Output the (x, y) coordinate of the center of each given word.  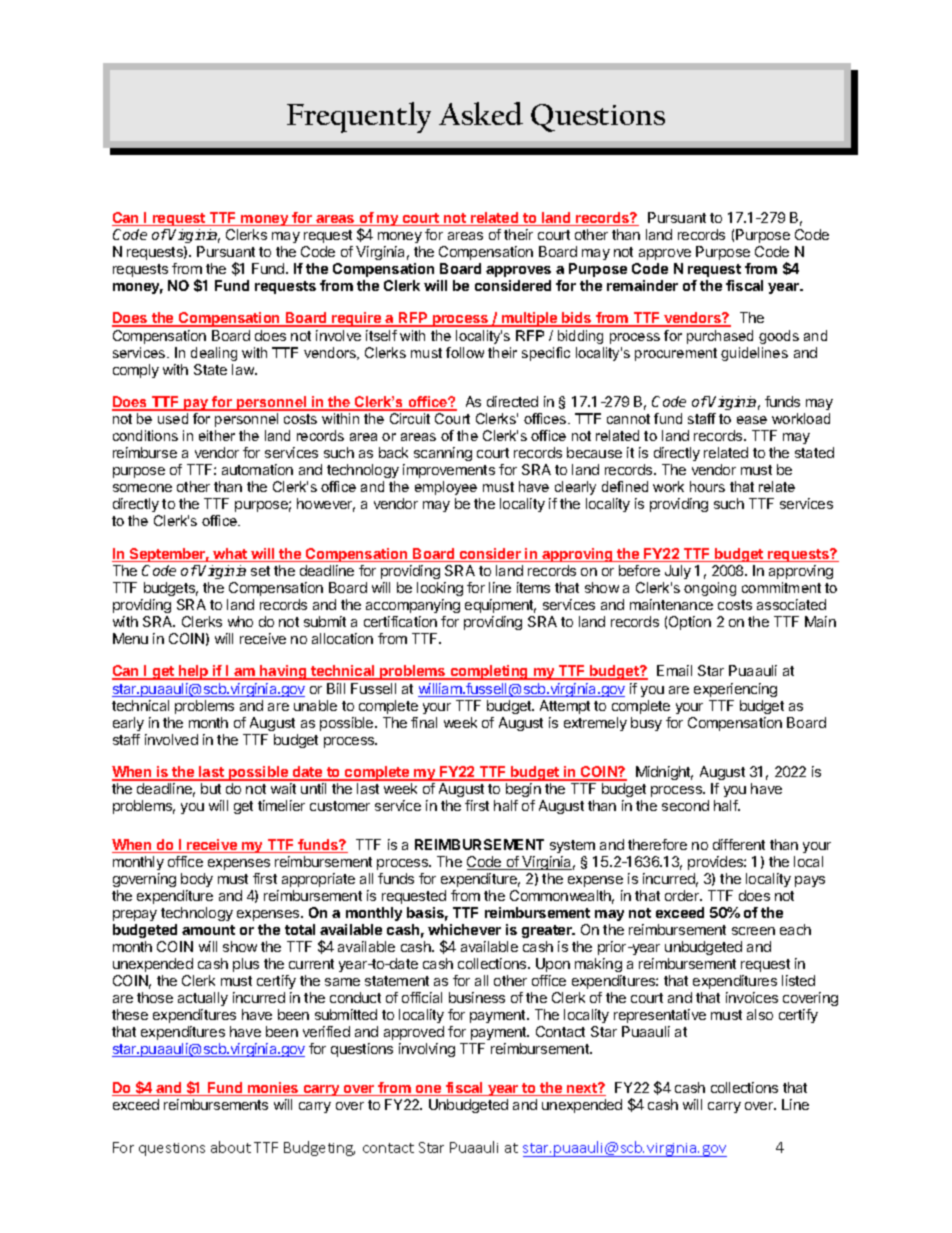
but (211, 788)
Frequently (359, 117)
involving (427, 1050)
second (685, 805)
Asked (481, 113)
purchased (720, 337)
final (424, 722)
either (217, 435)
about (231, 1147)
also (760, 1014)
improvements (449, 471)
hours (707, 486)
